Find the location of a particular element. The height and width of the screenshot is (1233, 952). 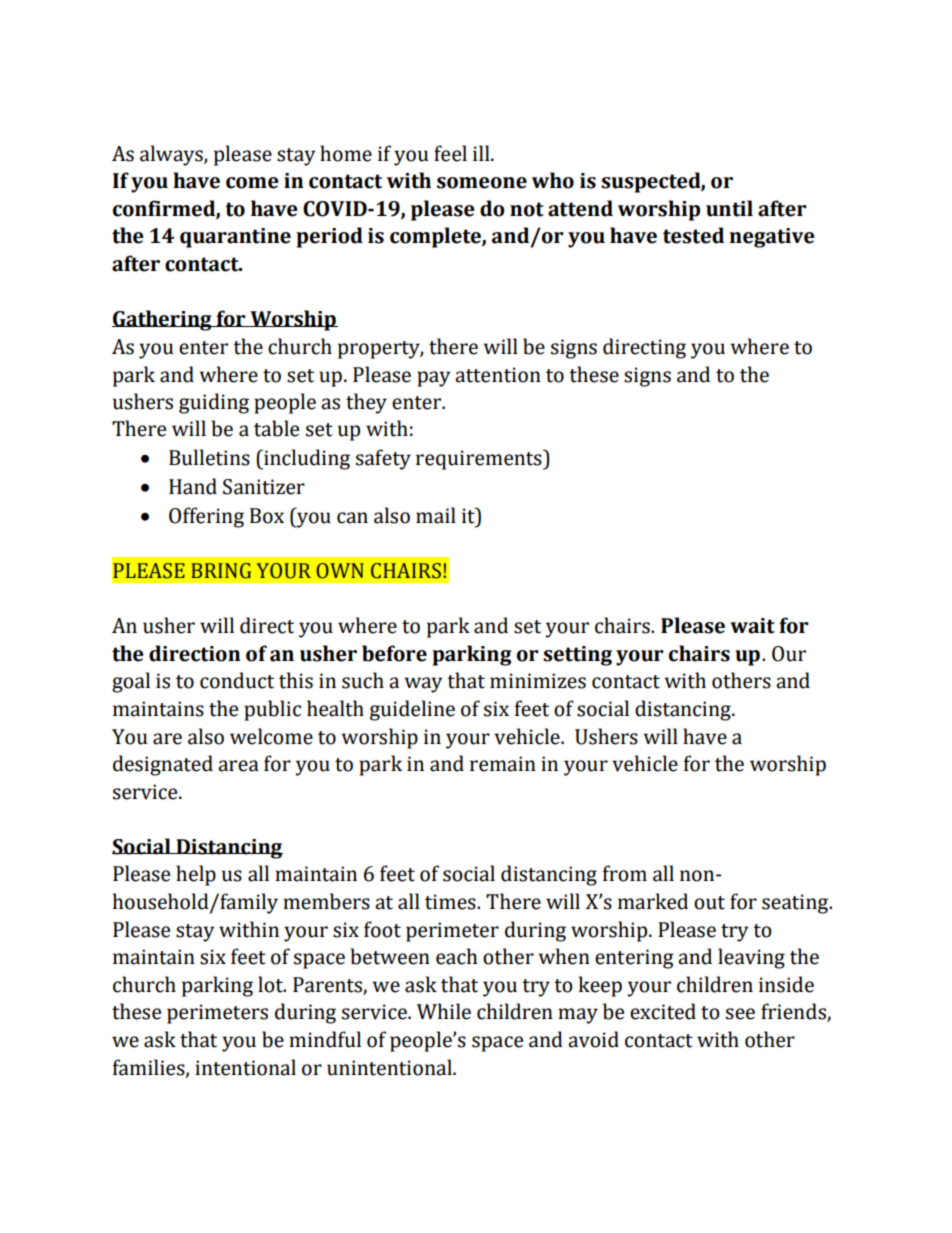

BRING is located at coordinates (221, 571).
